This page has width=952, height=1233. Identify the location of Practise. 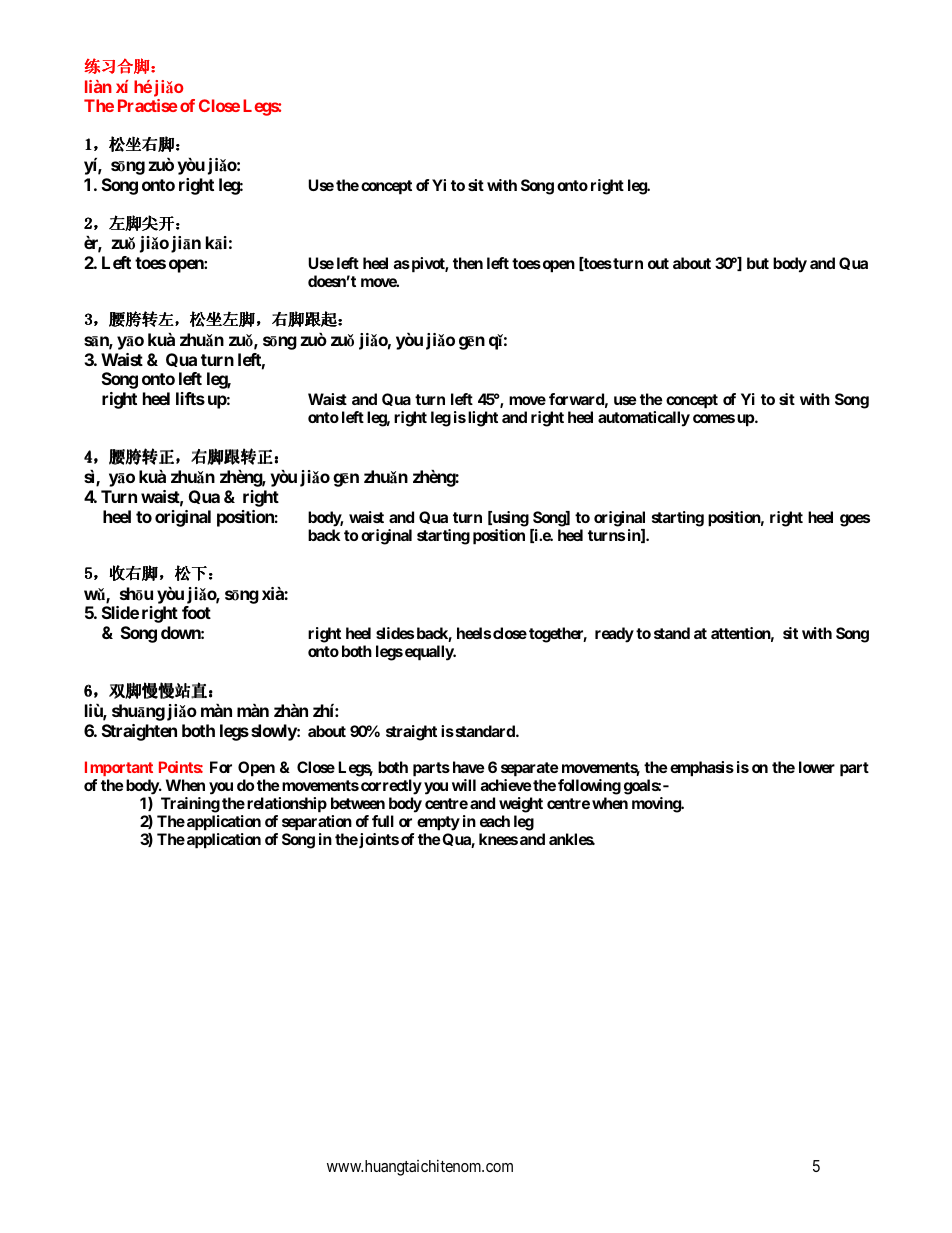
(148, 105).
